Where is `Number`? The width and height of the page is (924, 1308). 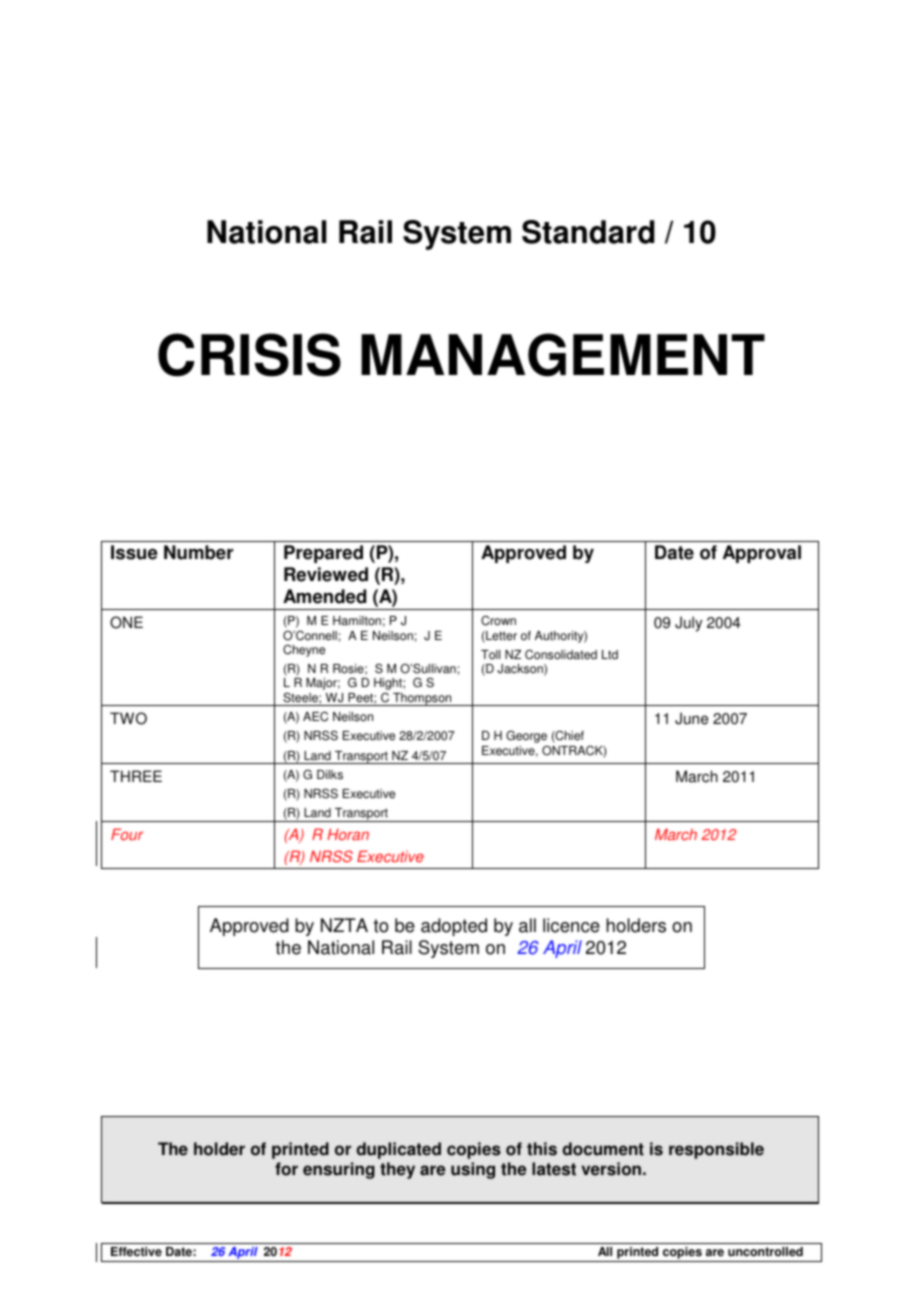
Number is located at coordinates (198, 552).
